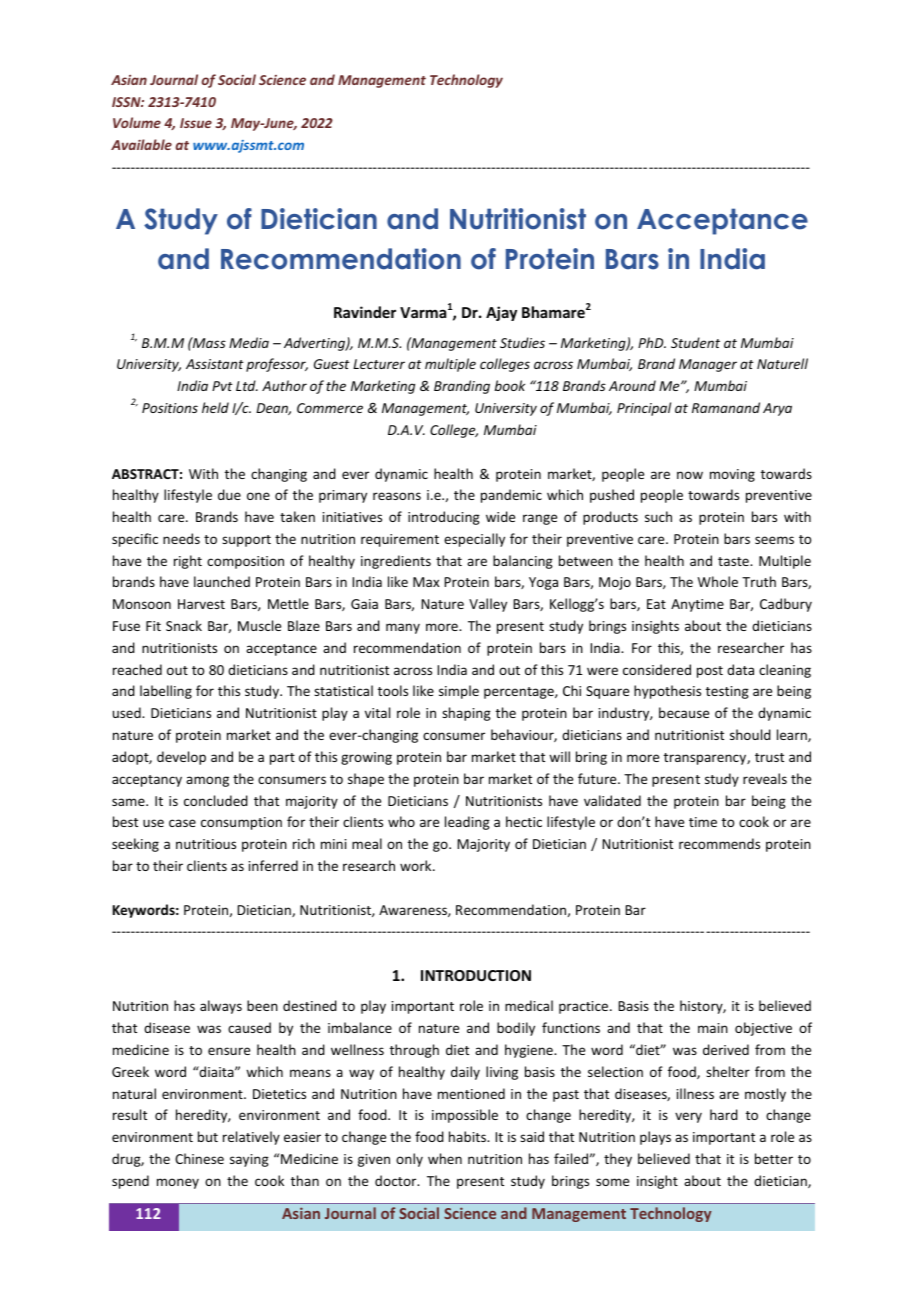  I want to click on simple, so click(459, 692).
